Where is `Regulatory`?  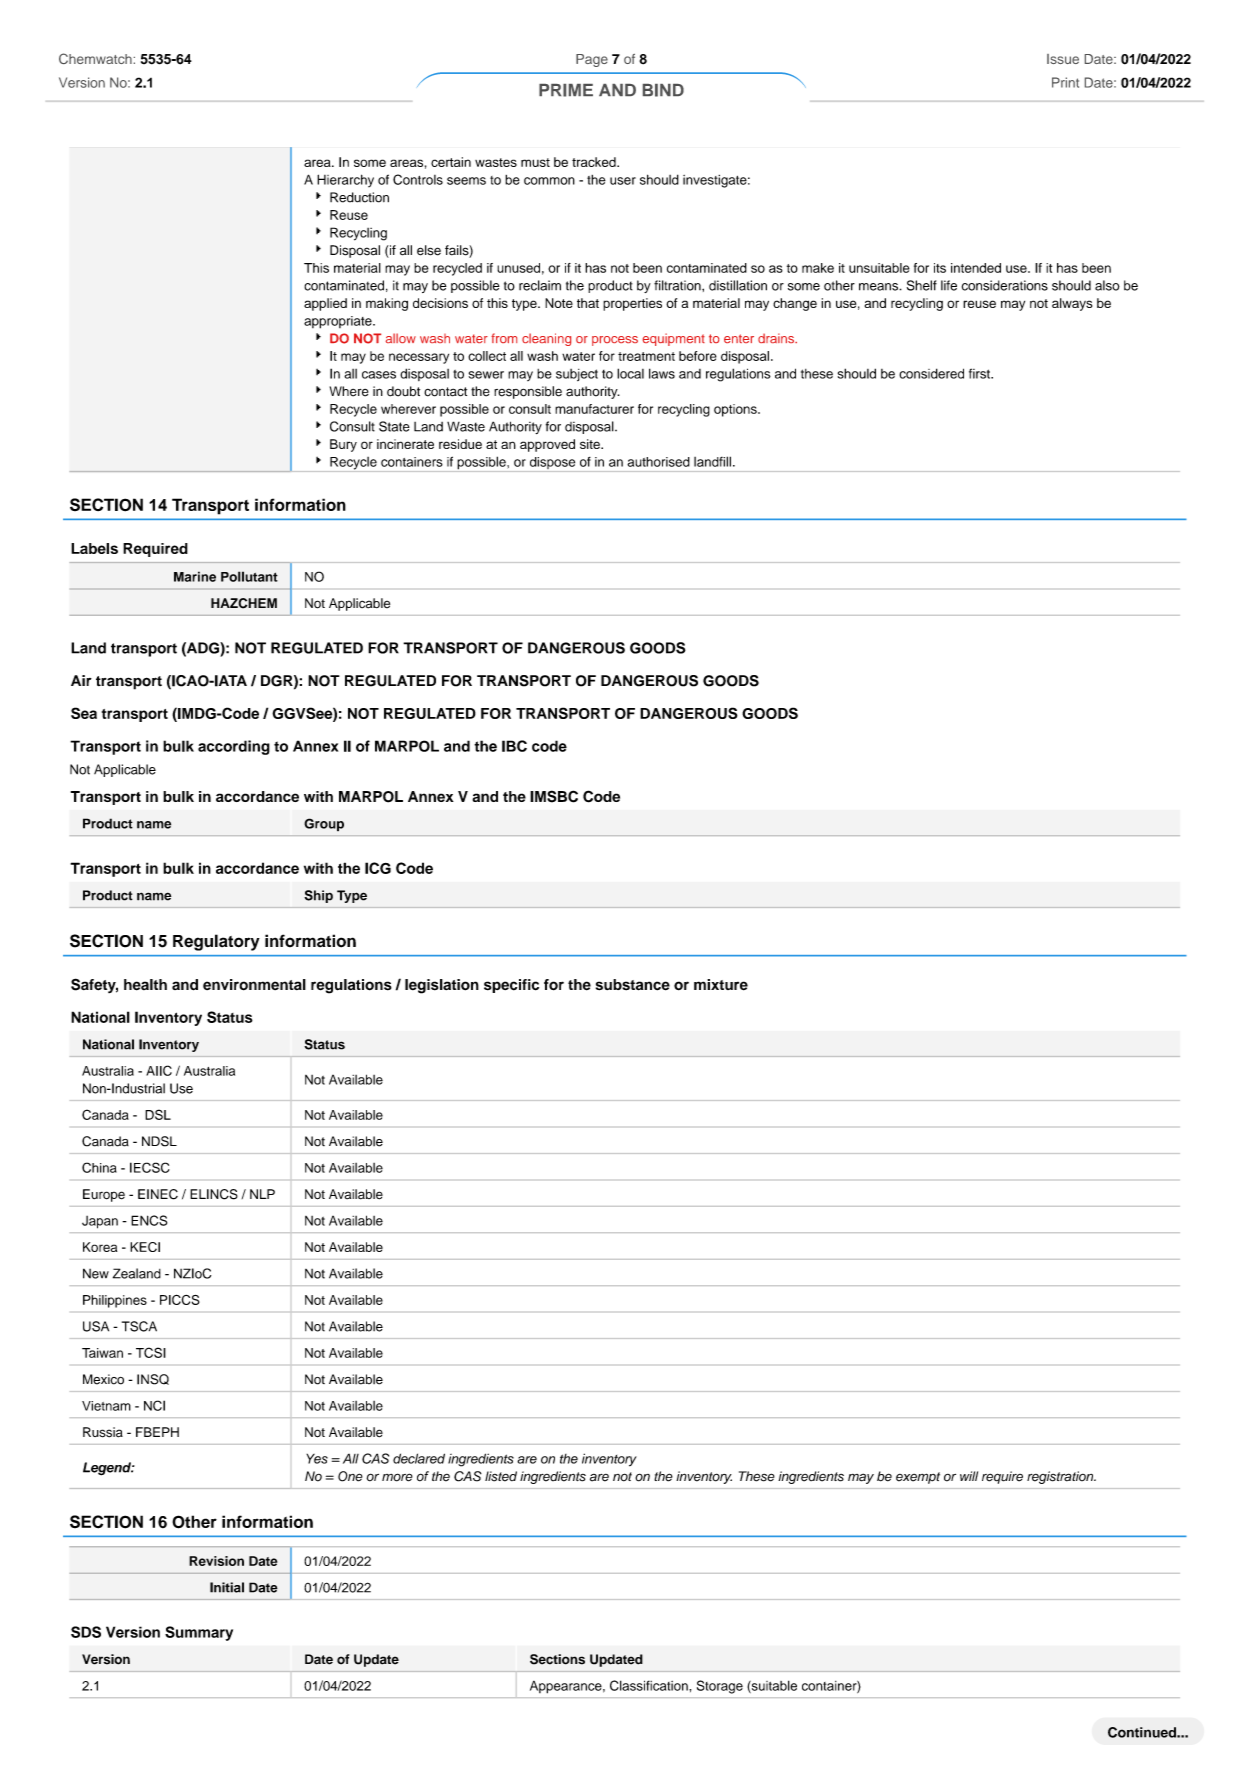 Regulatory is located at coordinates (216, 942).
